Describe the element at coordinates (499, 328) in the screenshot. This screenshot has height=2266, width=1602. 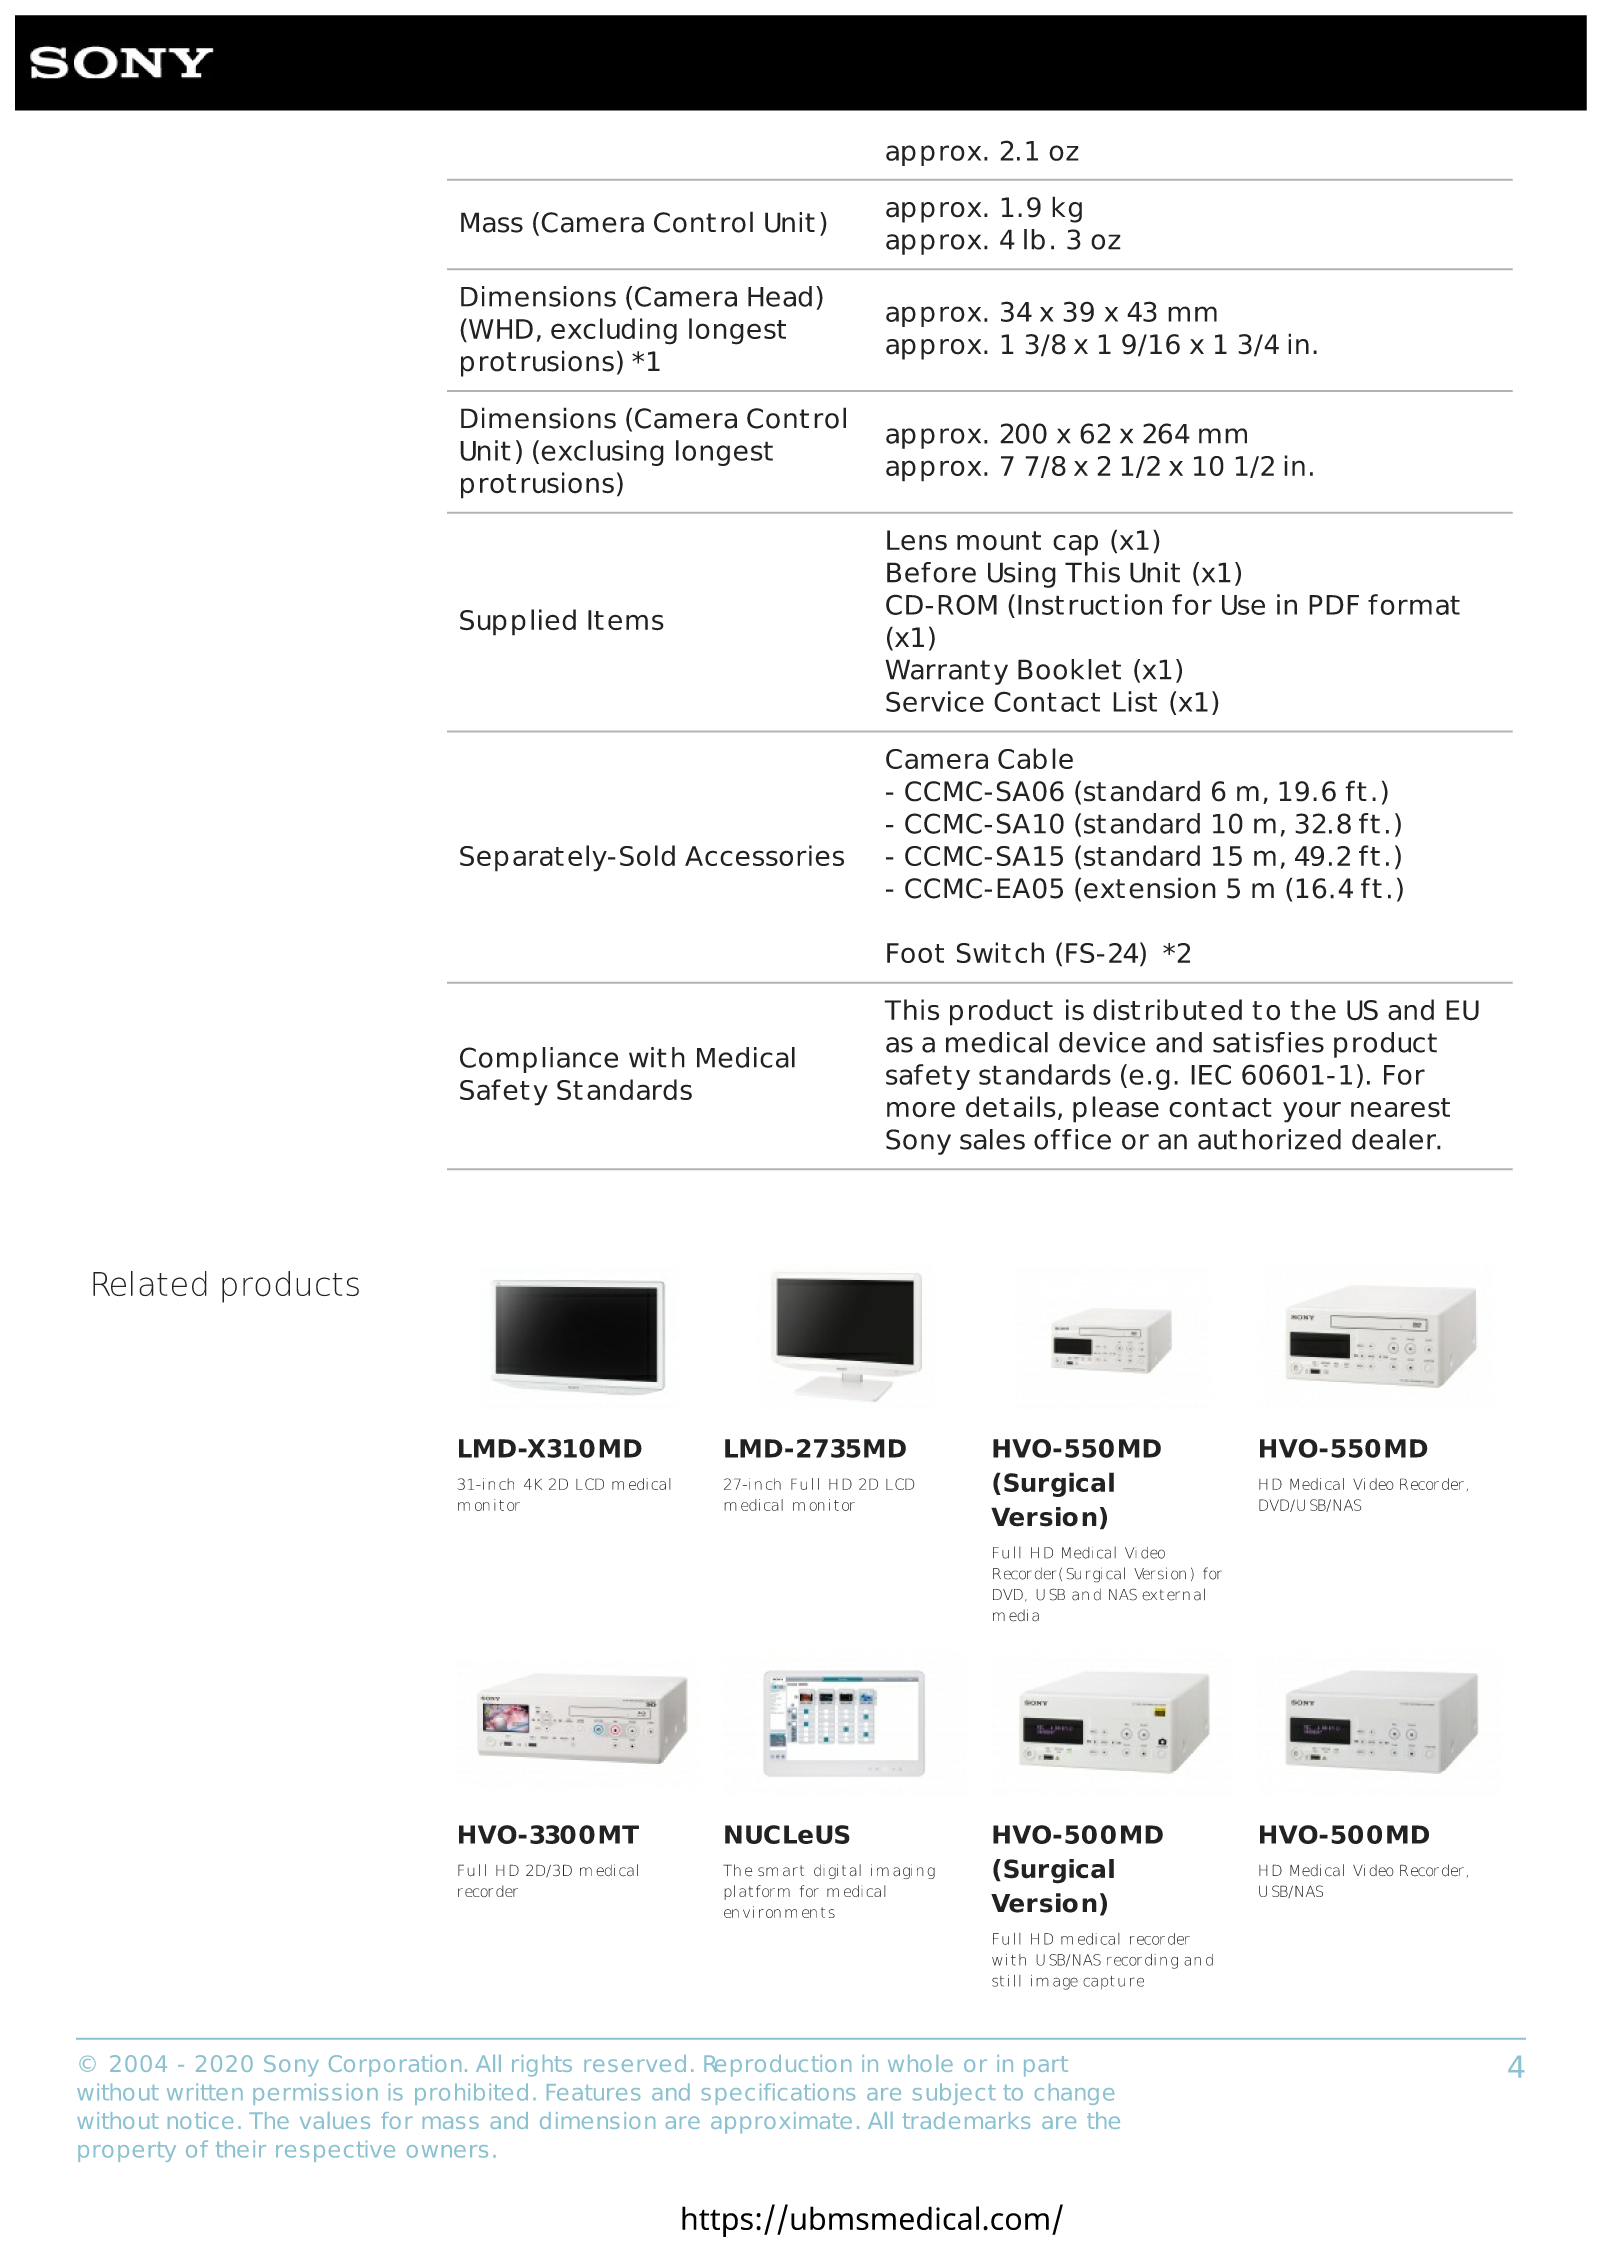
I see `WHD` at that location.
